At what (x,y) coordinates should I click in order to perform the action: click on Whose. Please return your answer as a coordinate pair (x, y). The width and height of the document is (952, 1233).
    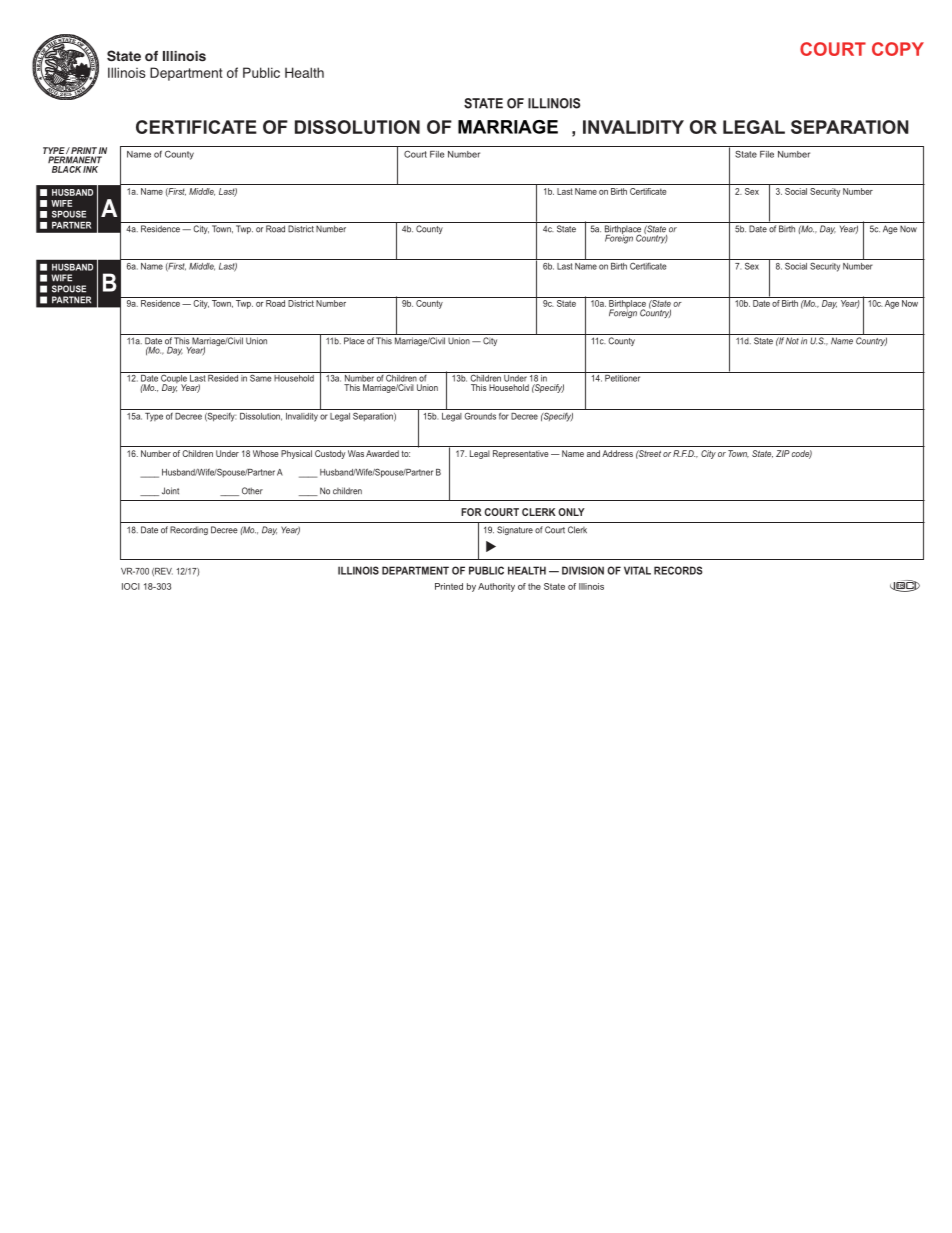
    Looking at the image, I should click on (266, 453).
